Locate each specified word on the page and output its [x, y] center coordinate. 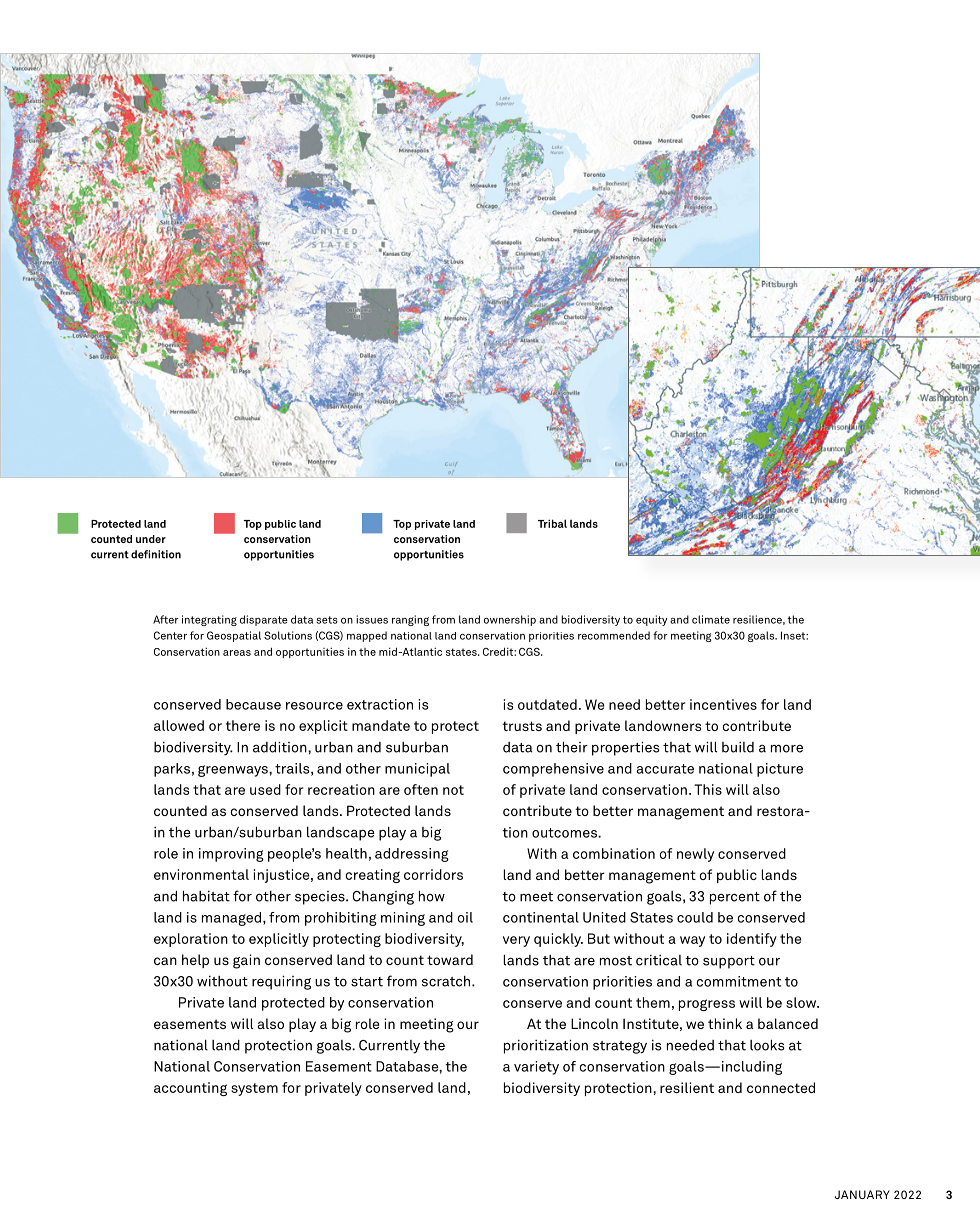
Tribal [552, 523]
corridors [433, 874]
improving [231, 855]
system [254, 1089]
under [151, 539]
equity [651, 620]
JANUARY [862, 1194]
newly [695, 855]
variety [536, 1068]
